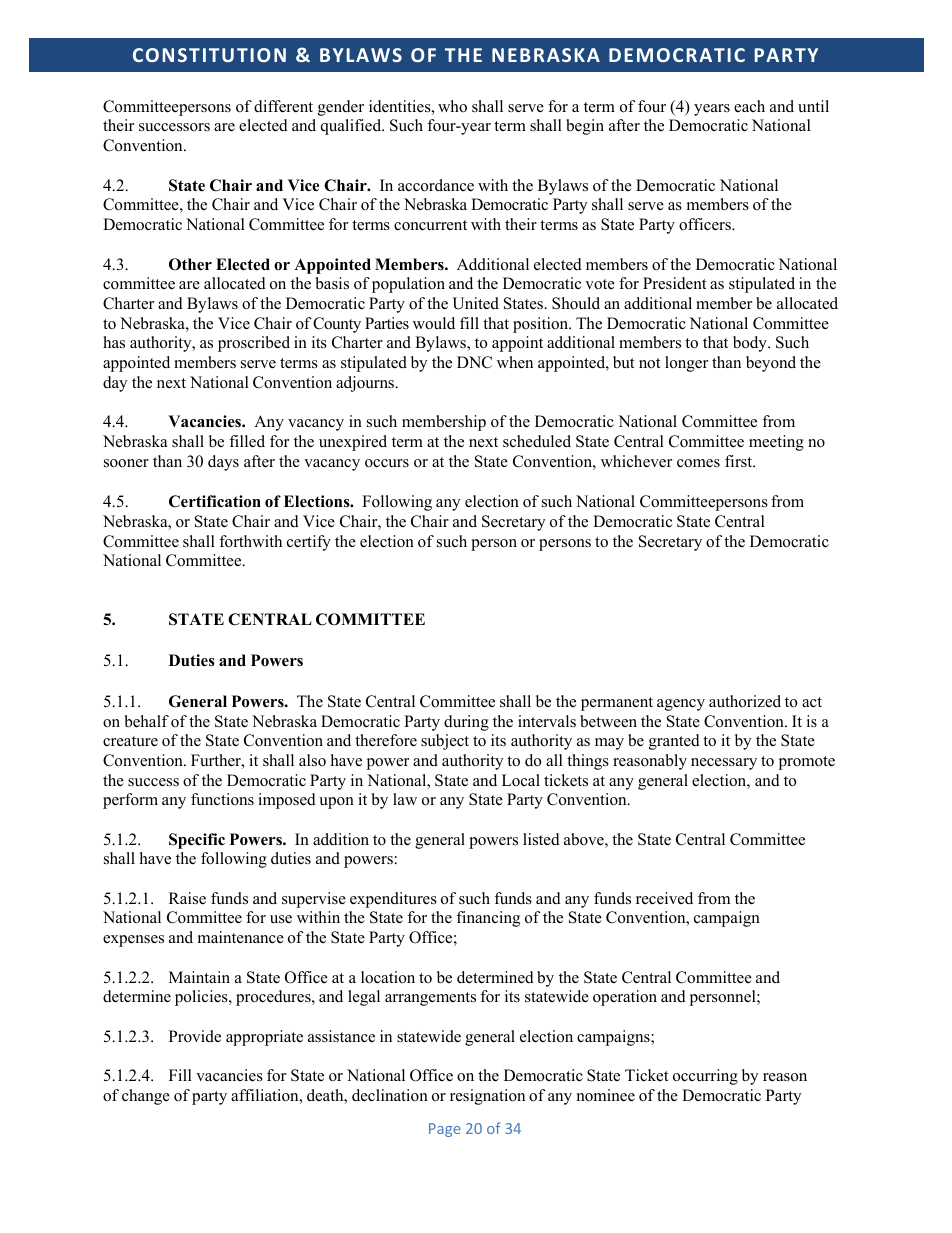  I want to click on change, so click(146, 1097).
